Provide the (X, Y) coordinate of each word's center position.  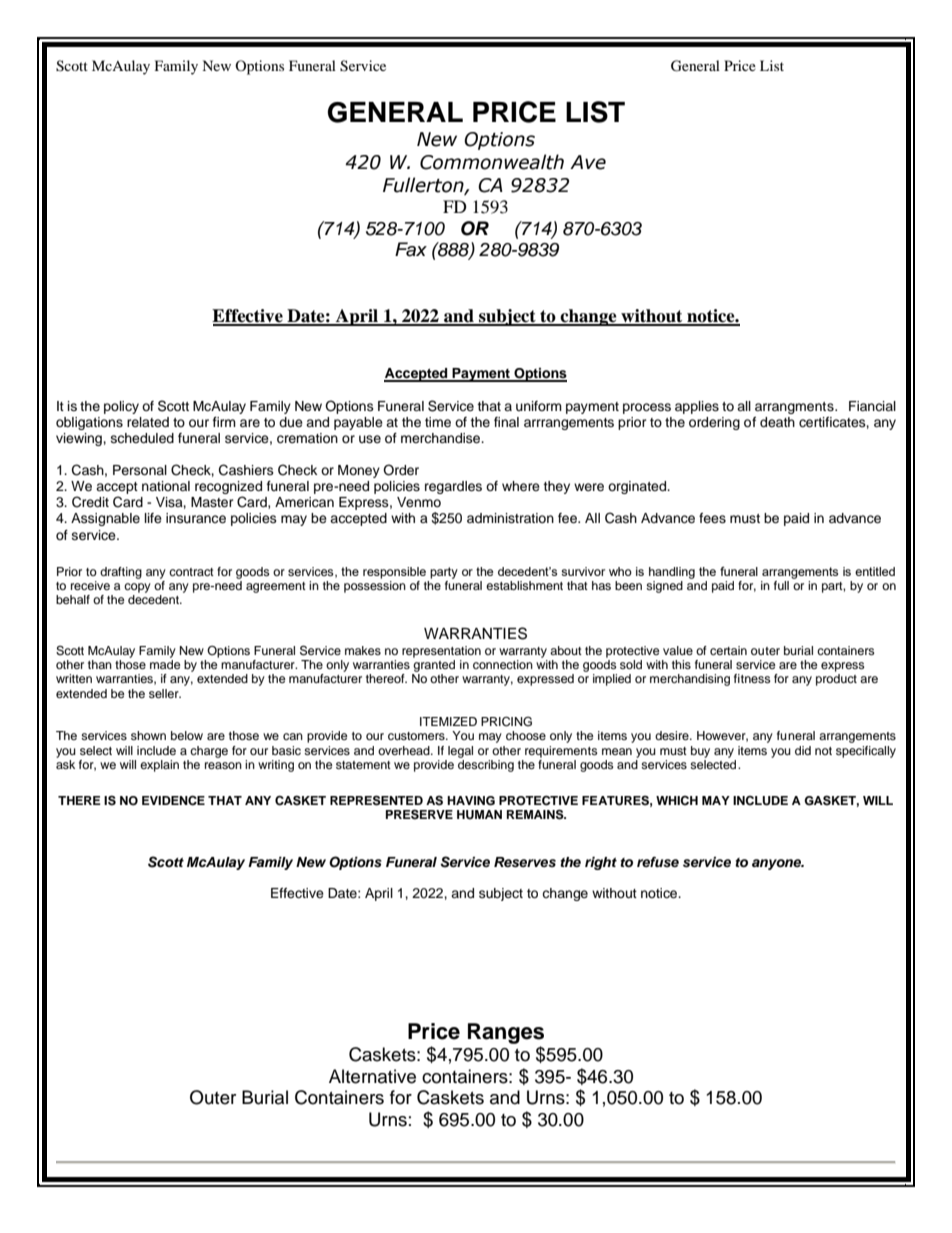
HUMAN (479, 815)
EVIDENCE (173, 800)
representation (441, 652)
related (148, 422)
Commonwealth (492, 162)
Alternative (372, 1076)
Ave (588, 162)
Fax (411, 249)
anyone (777, 864)
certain (728, 650)
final (506, 422)
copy (137, 588)
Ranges (506, 1033)
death (777, 422)
